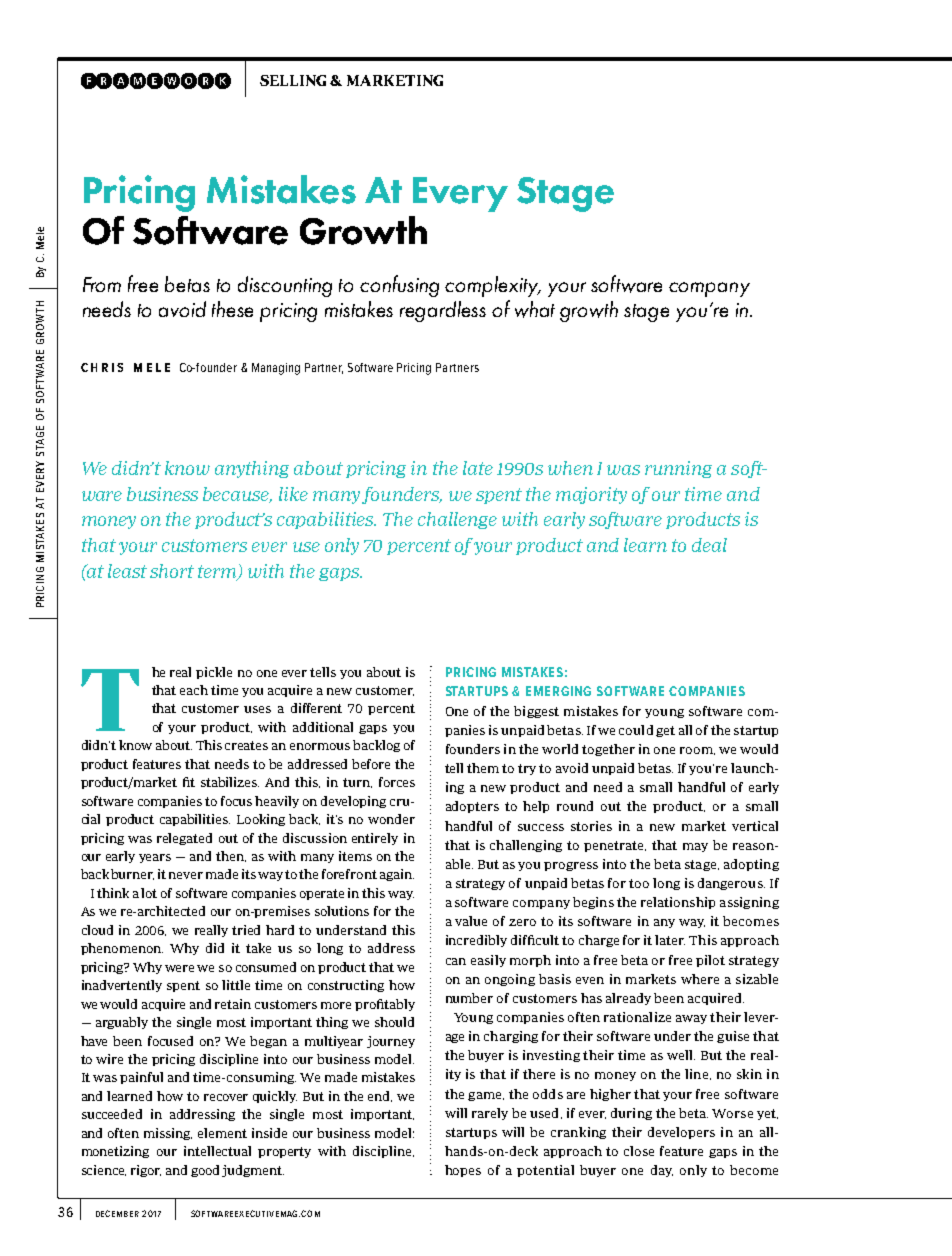 The height and width of the page is (1256, 952). What do you see at coordinates (535, 309) in the page?
I see `what` at bounding box center [535, 309].
